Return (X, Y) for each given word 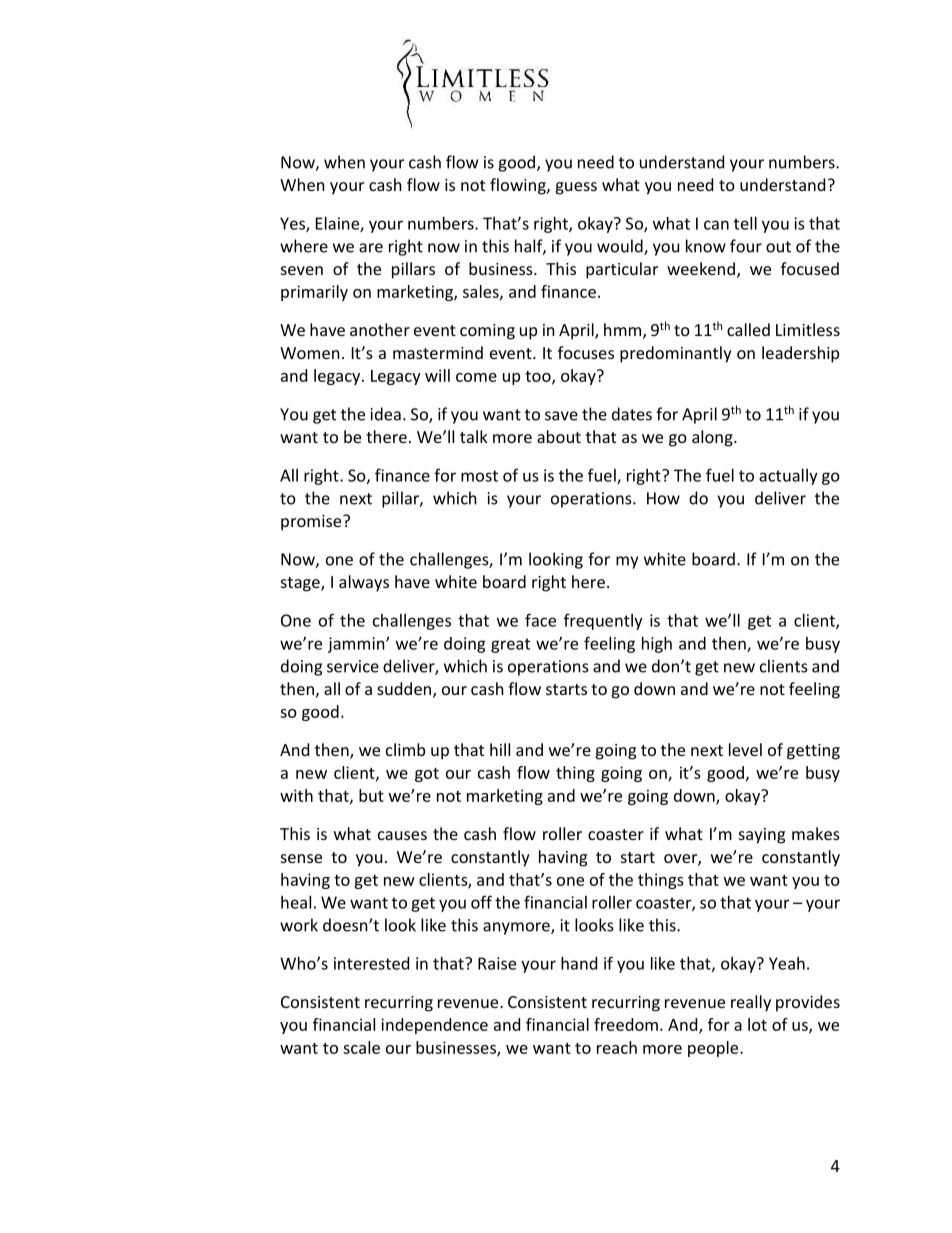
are (371, 248)
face (540, 620)
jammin (357, 645)
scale (361, 1047)
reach (617, 1047)
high (657, 645)
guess (576, 188)
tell (745, 223)
